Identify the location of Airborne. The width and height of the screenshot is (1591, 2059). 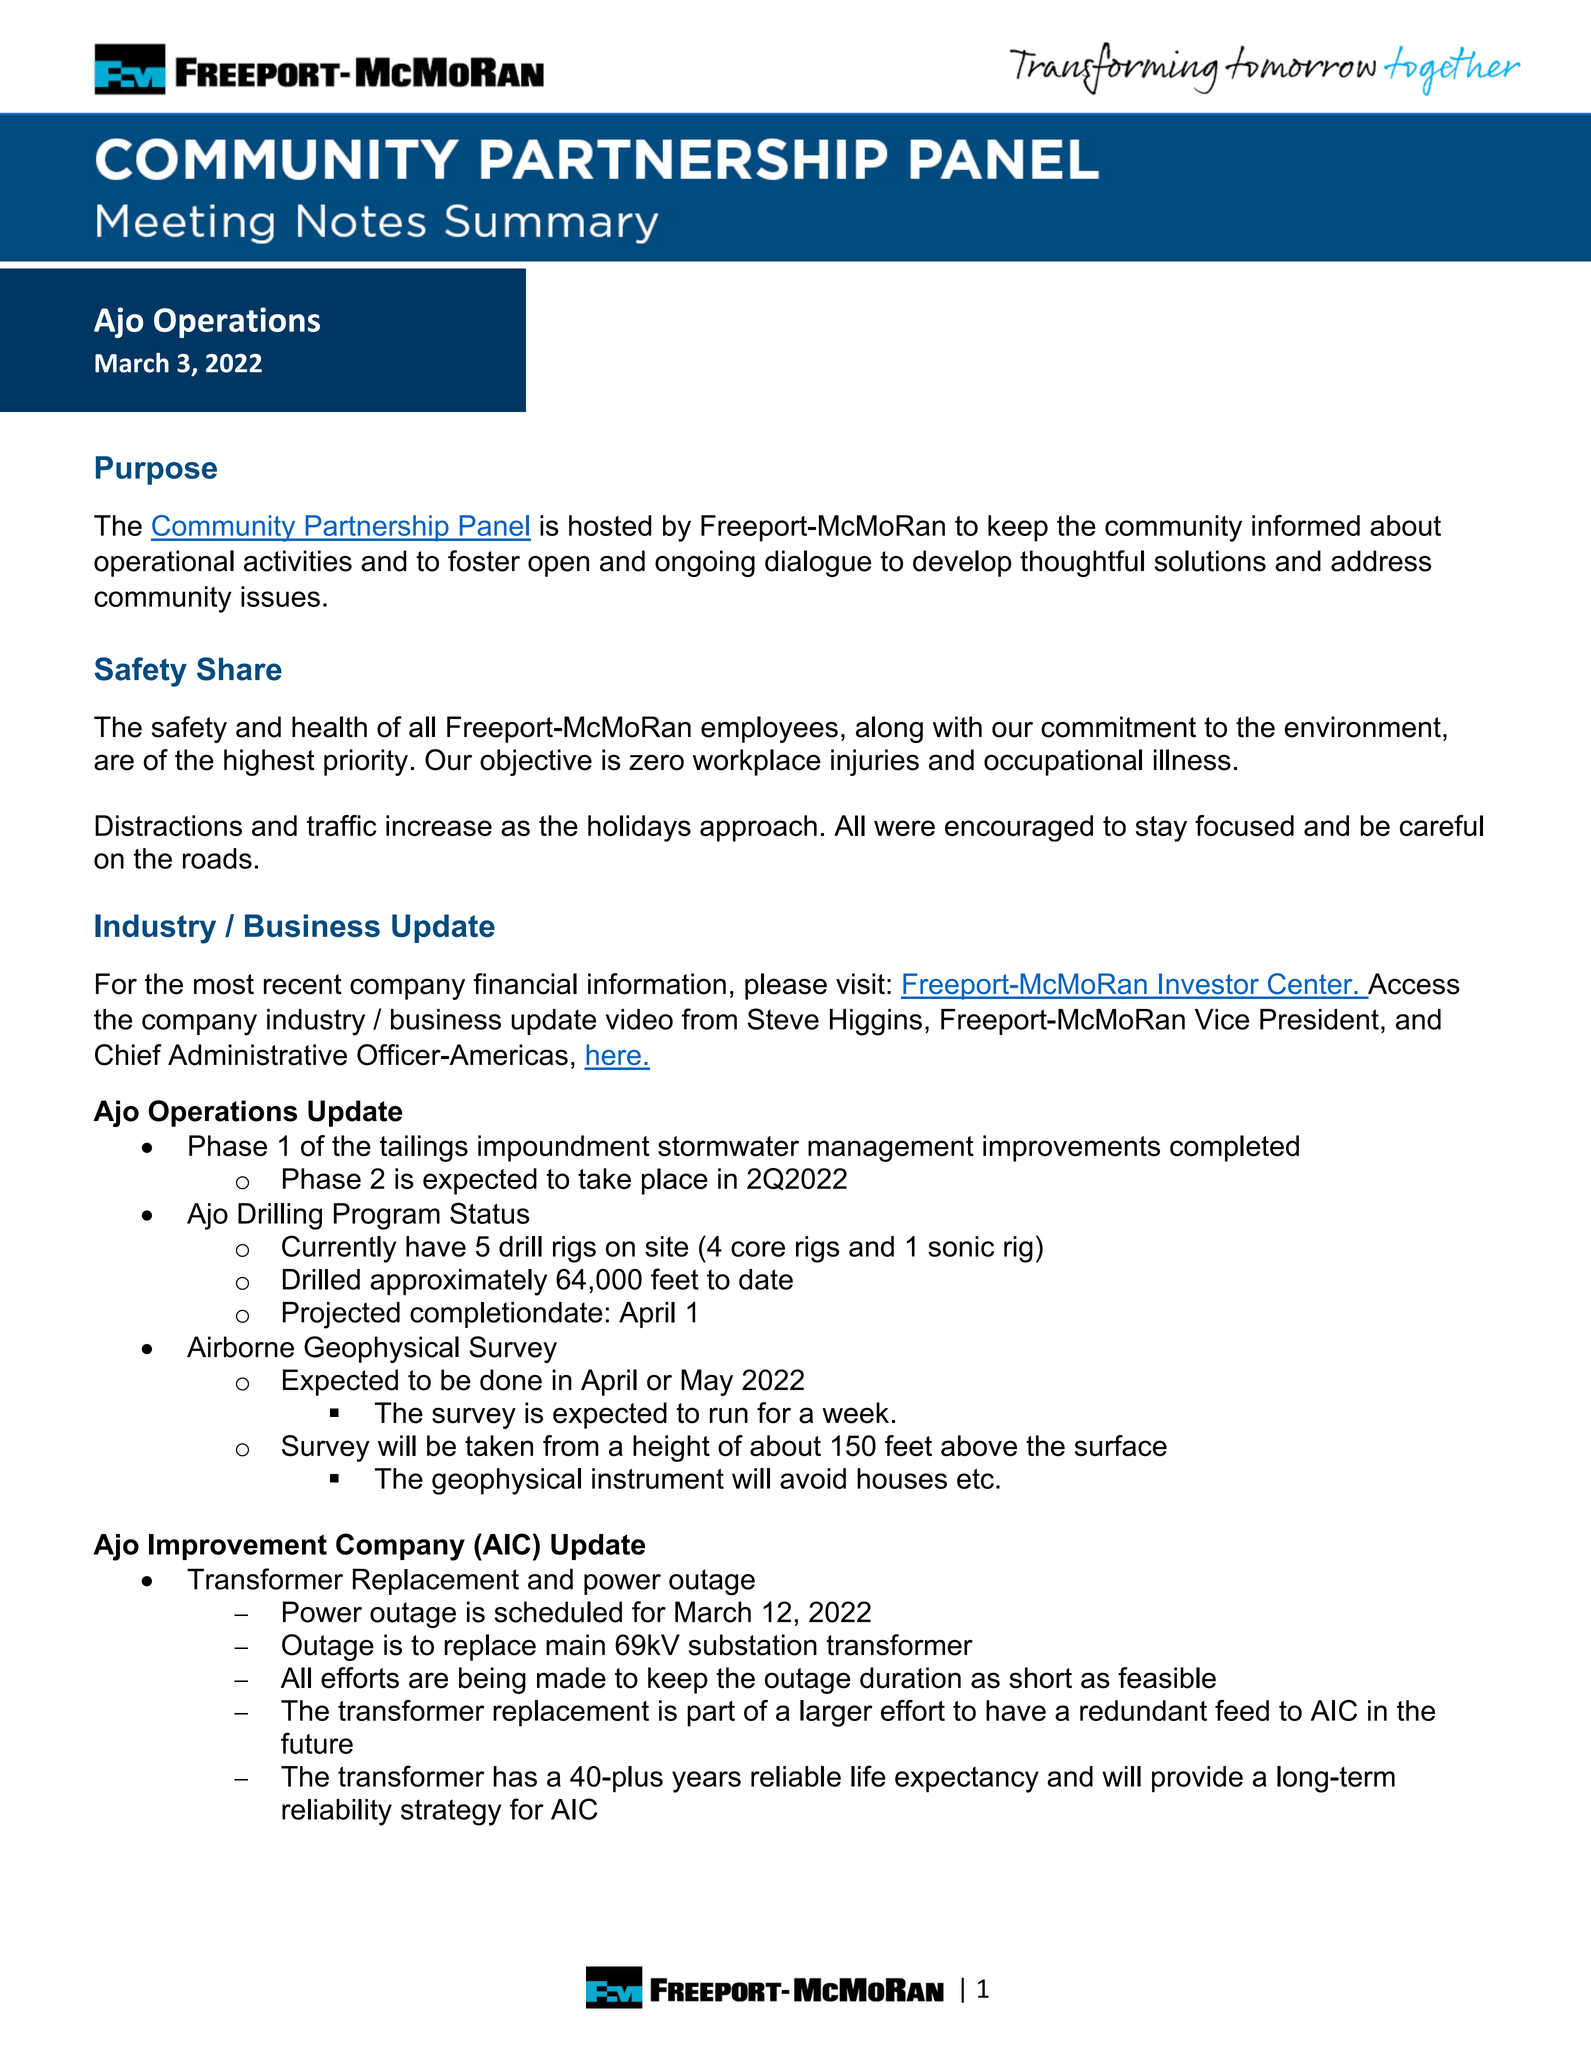
(240, 1347).
